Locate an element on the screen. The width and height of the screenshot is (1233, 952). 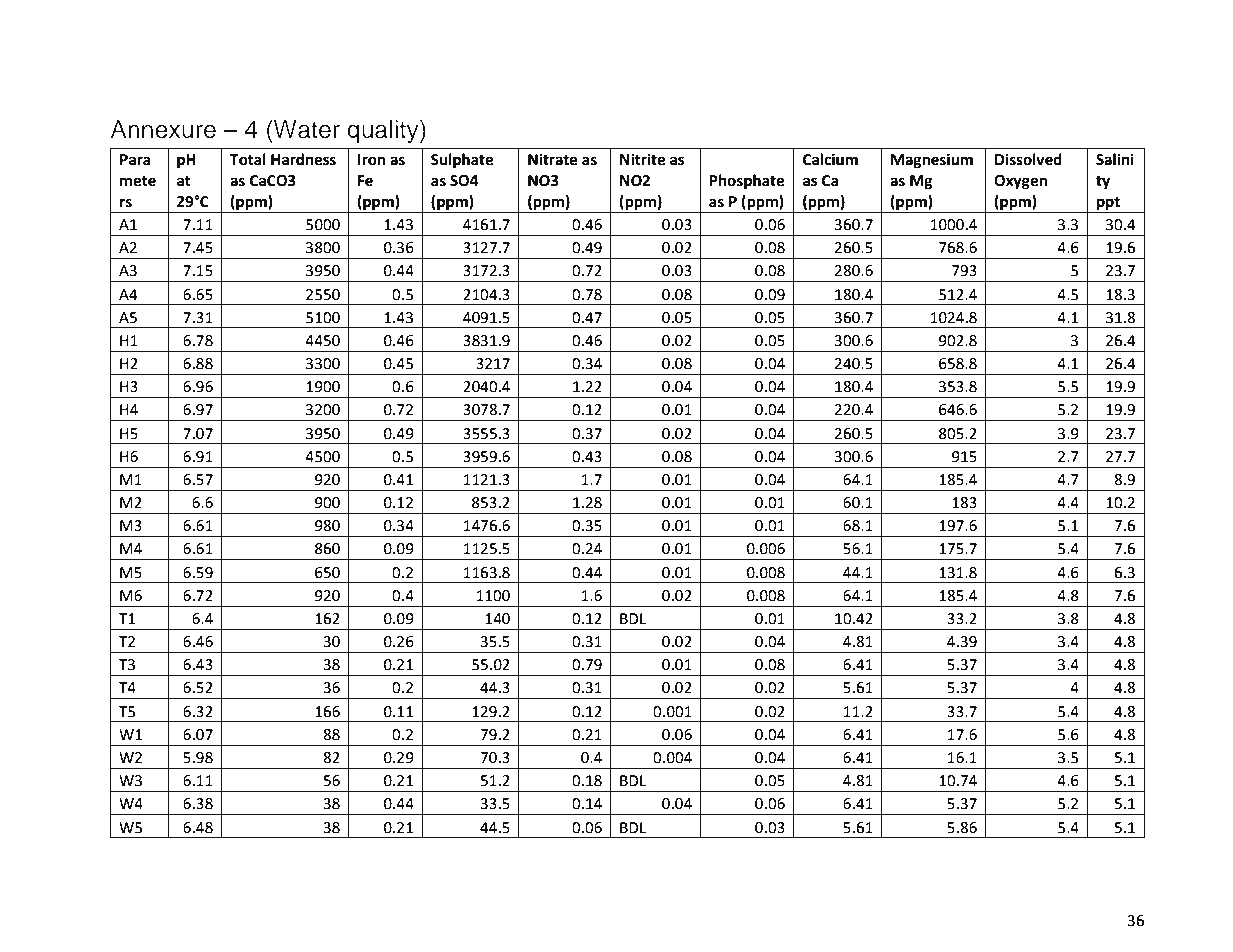
Nitrate is located at coordinates (553, 159).
